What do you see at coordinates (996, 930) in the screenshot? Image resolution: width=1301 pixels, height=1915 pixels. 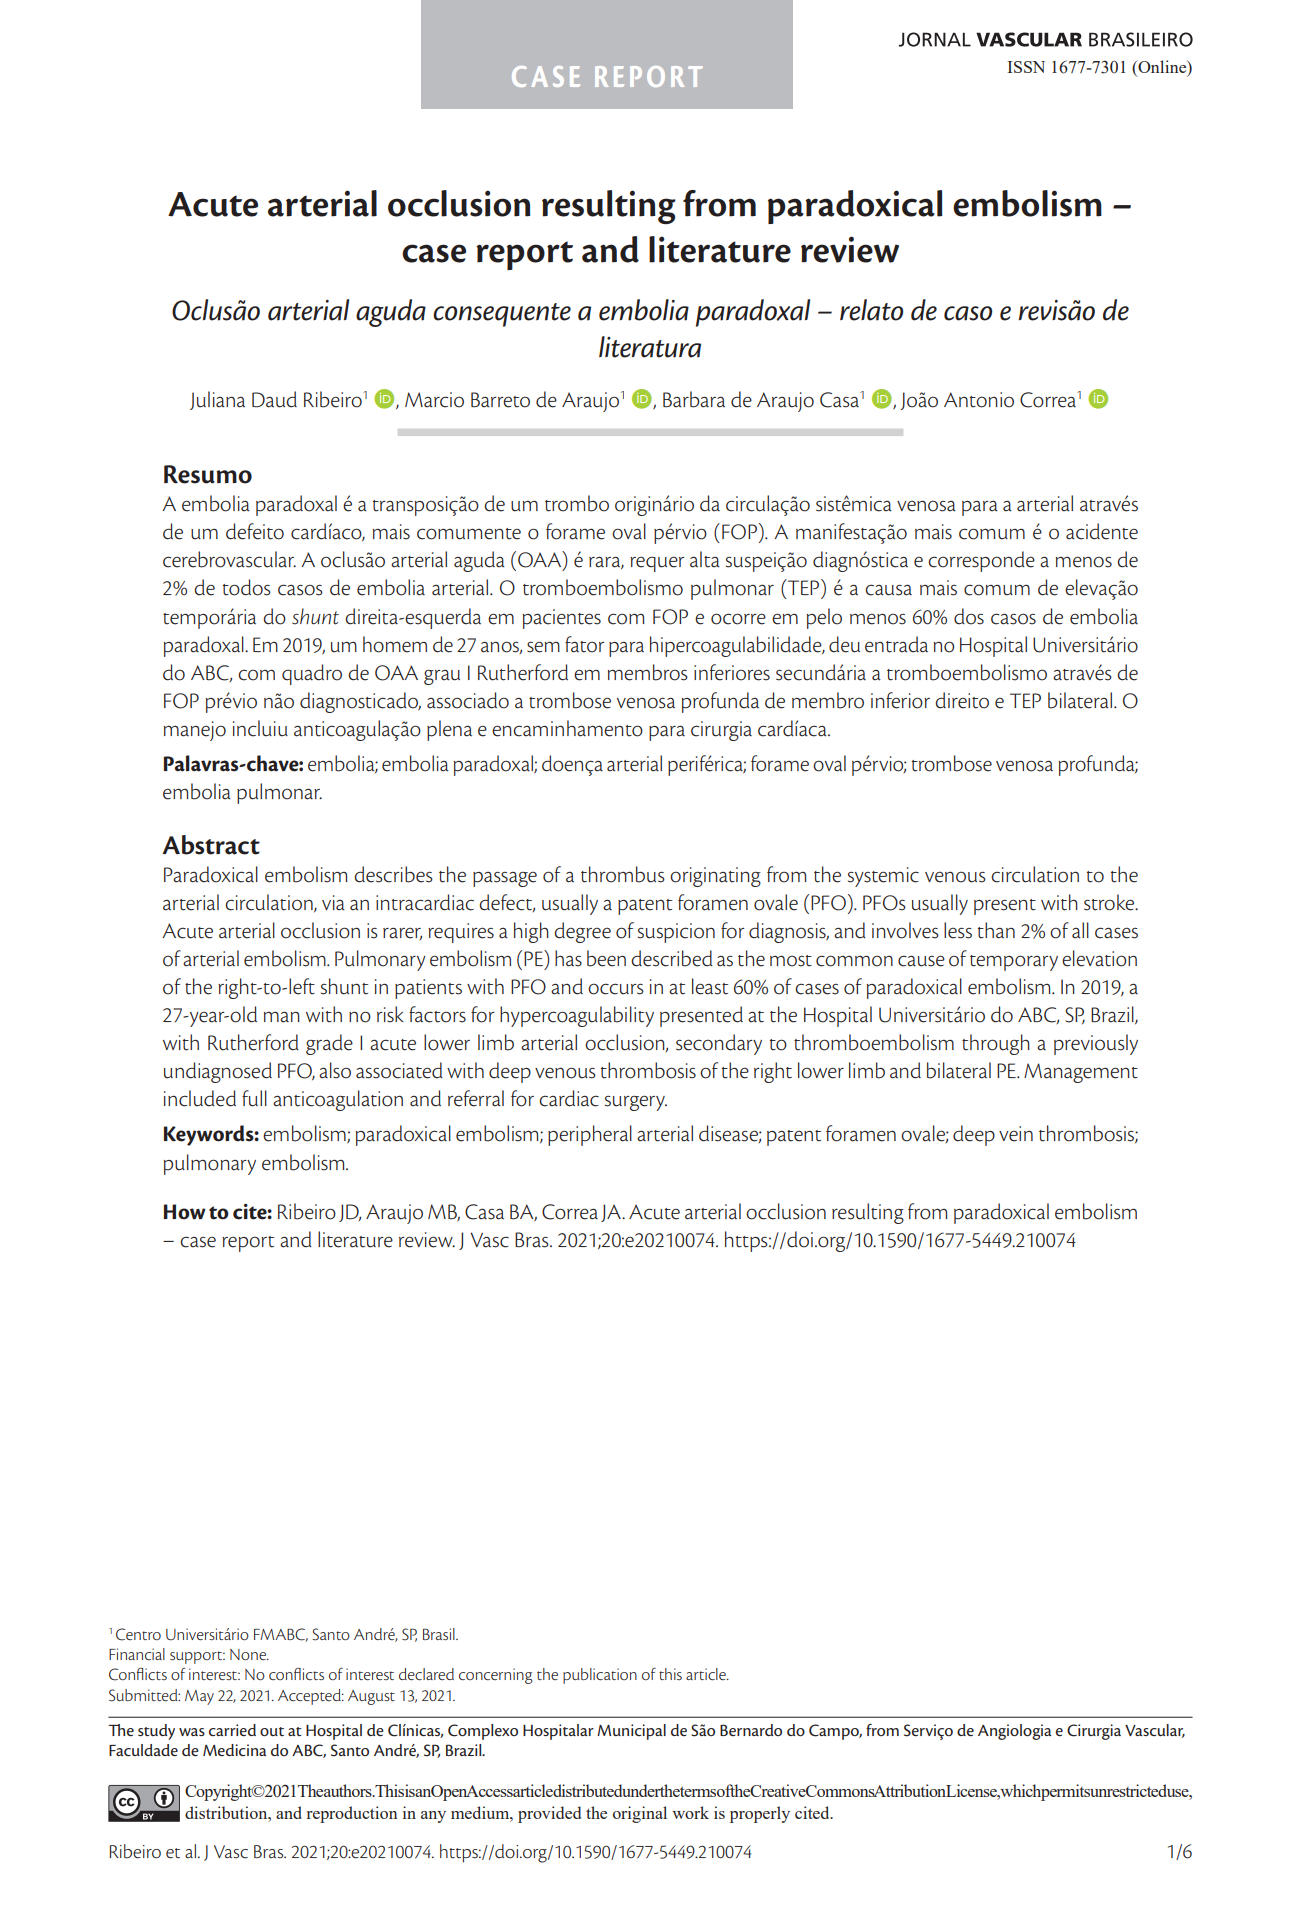 I see `than` at bounding box center [996, 930].
